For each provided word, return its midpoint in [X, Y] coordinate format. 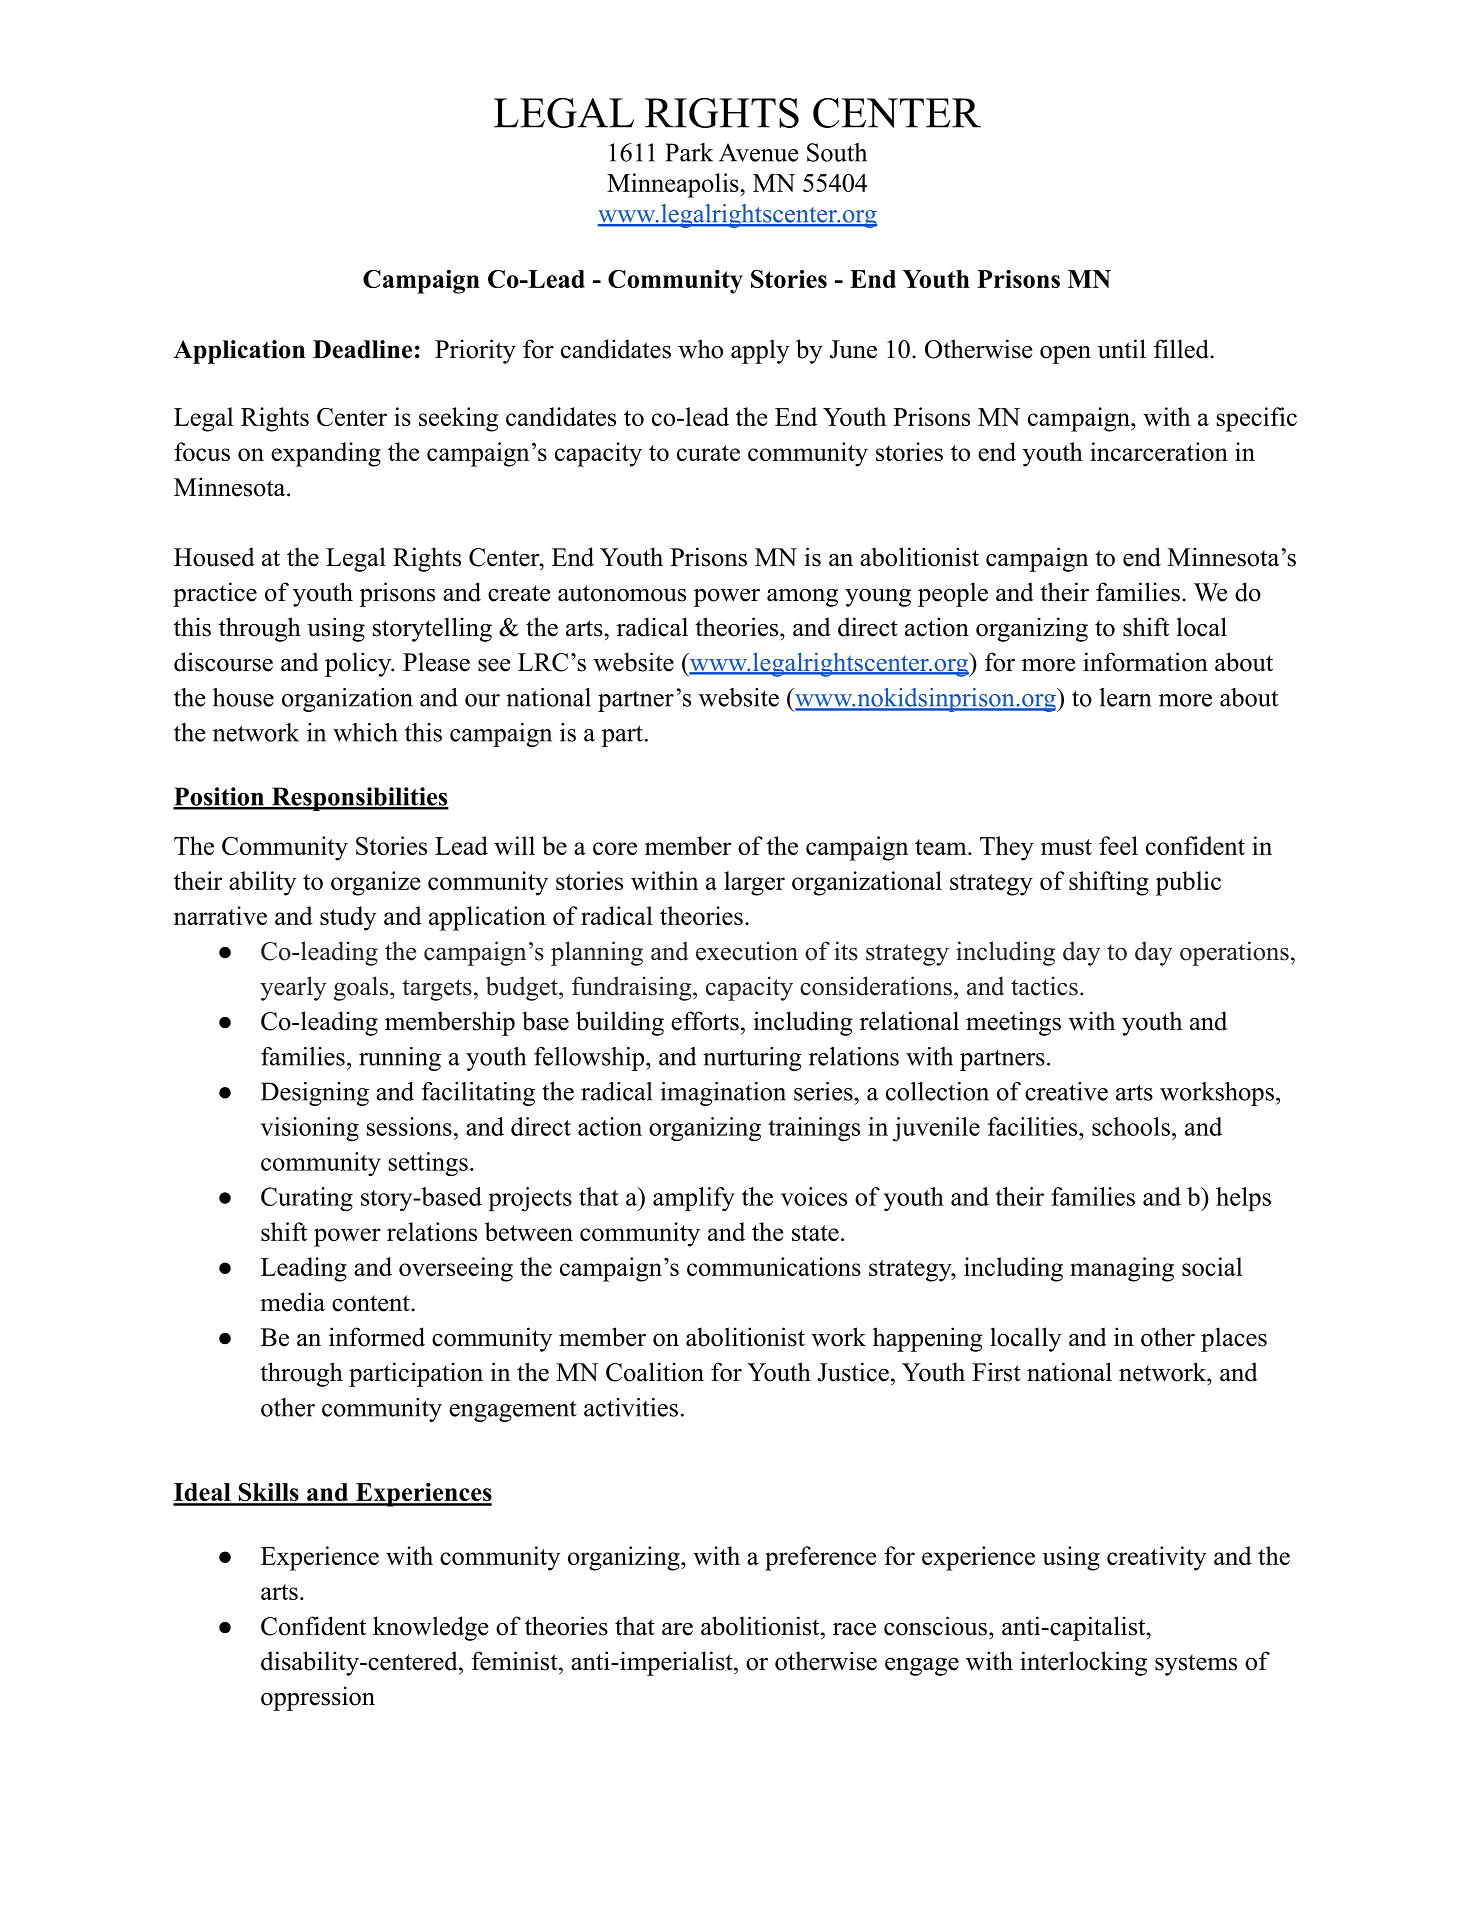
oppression [318, 1698]
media [292, 1302]
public [1188, 883]
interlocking [1083, 1663]
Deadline [362, 349]
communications [774, 1266]
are [677, 1629]
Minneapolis [674, 185]
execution [747, 951]
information [1145, 662]
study [348, 918]
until [1122, 349]
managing [1122, 1269]
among [802, 598]
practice [215, 594]
